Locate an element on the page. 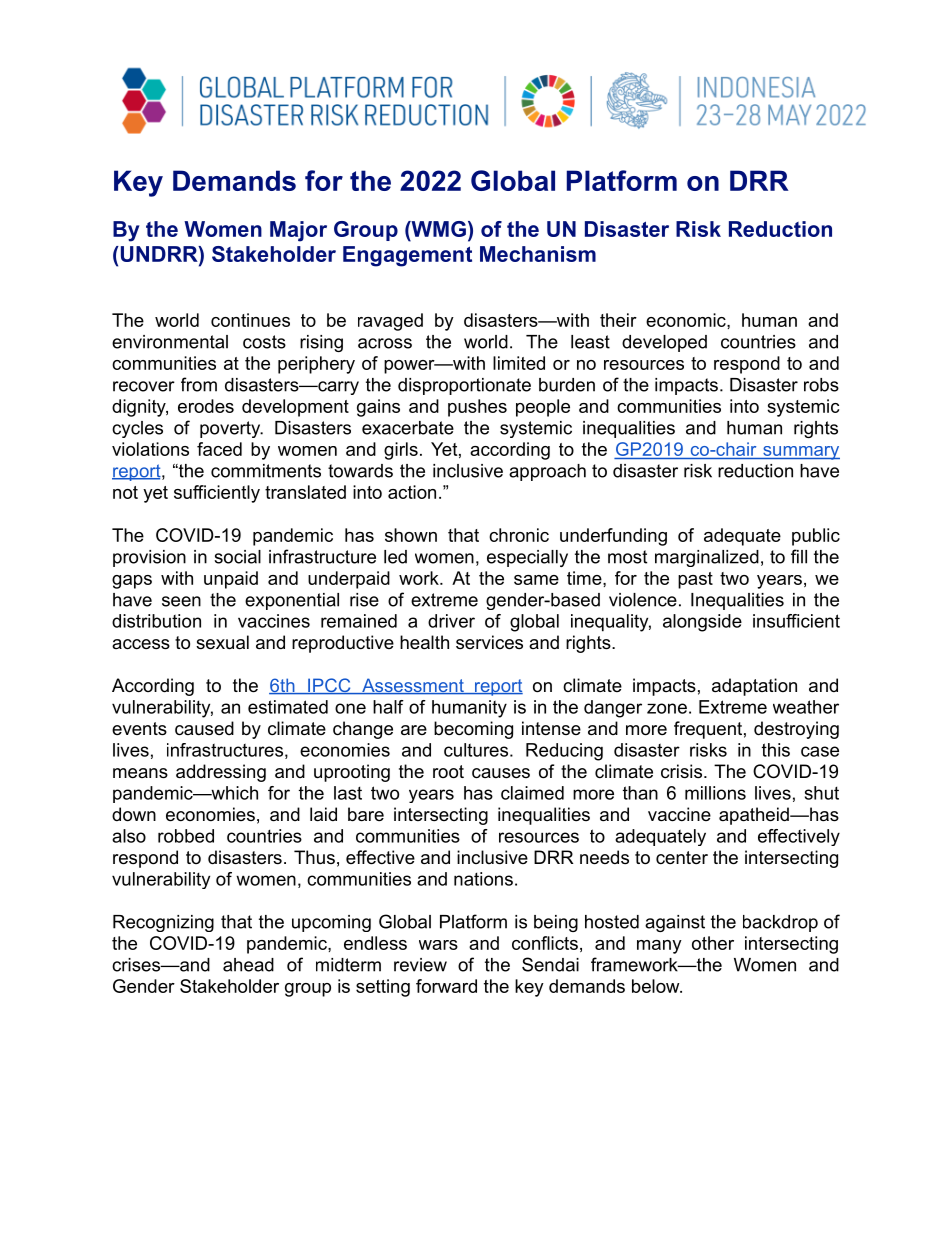  ahead is located at coordinates (248, 965).
